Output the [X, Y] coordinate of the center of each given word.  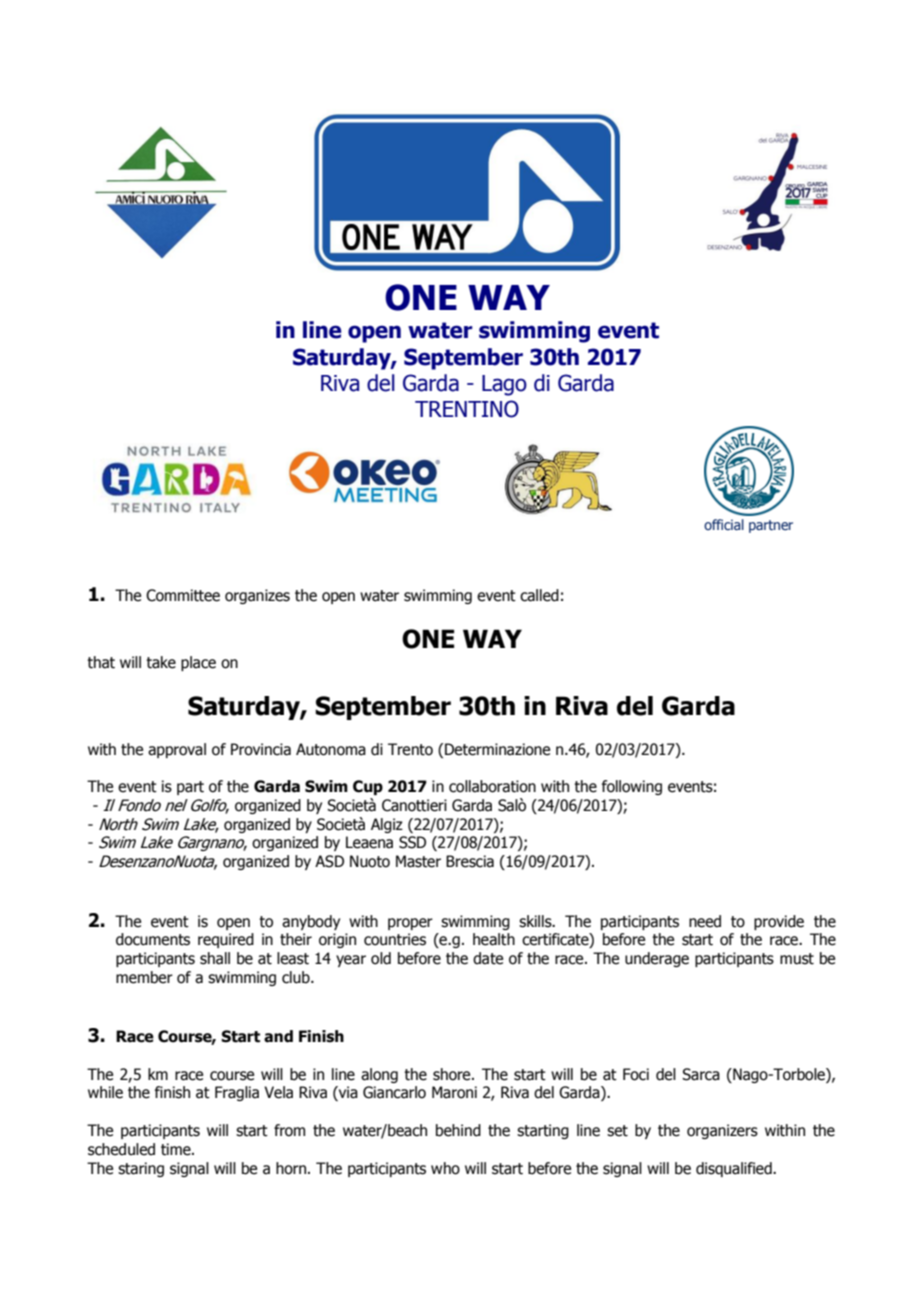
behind [458, 1130]
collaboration [492, 786]
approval [177, 750]
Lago [504, 385]
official [724, 524]
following [632, 787]
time [177, 1149]
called [539, 595]
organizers [722, 1131]
